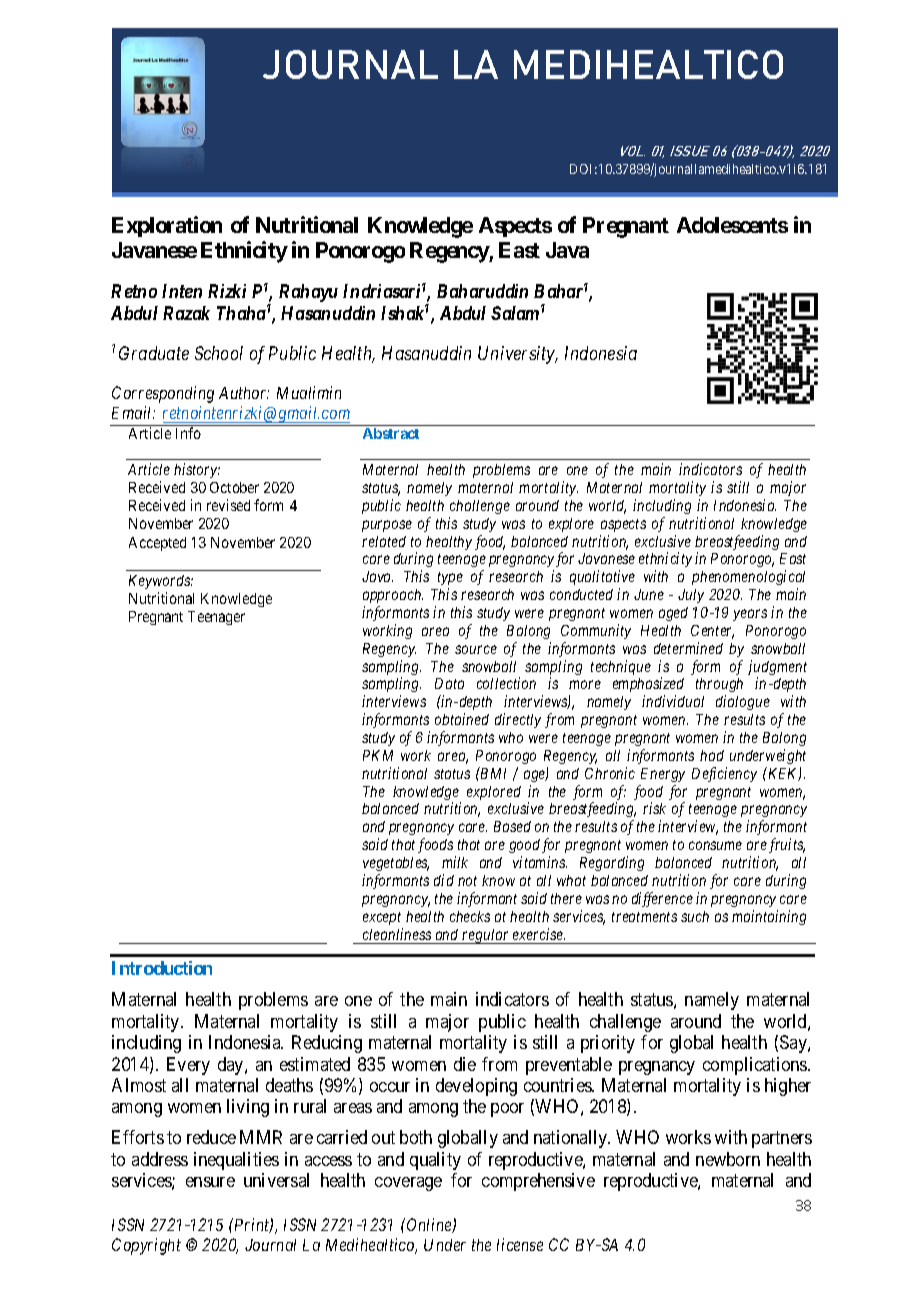  What do you see at coordinates (450, 578) in the screenshot?
I see `type` at bounding box center [450, 578].
